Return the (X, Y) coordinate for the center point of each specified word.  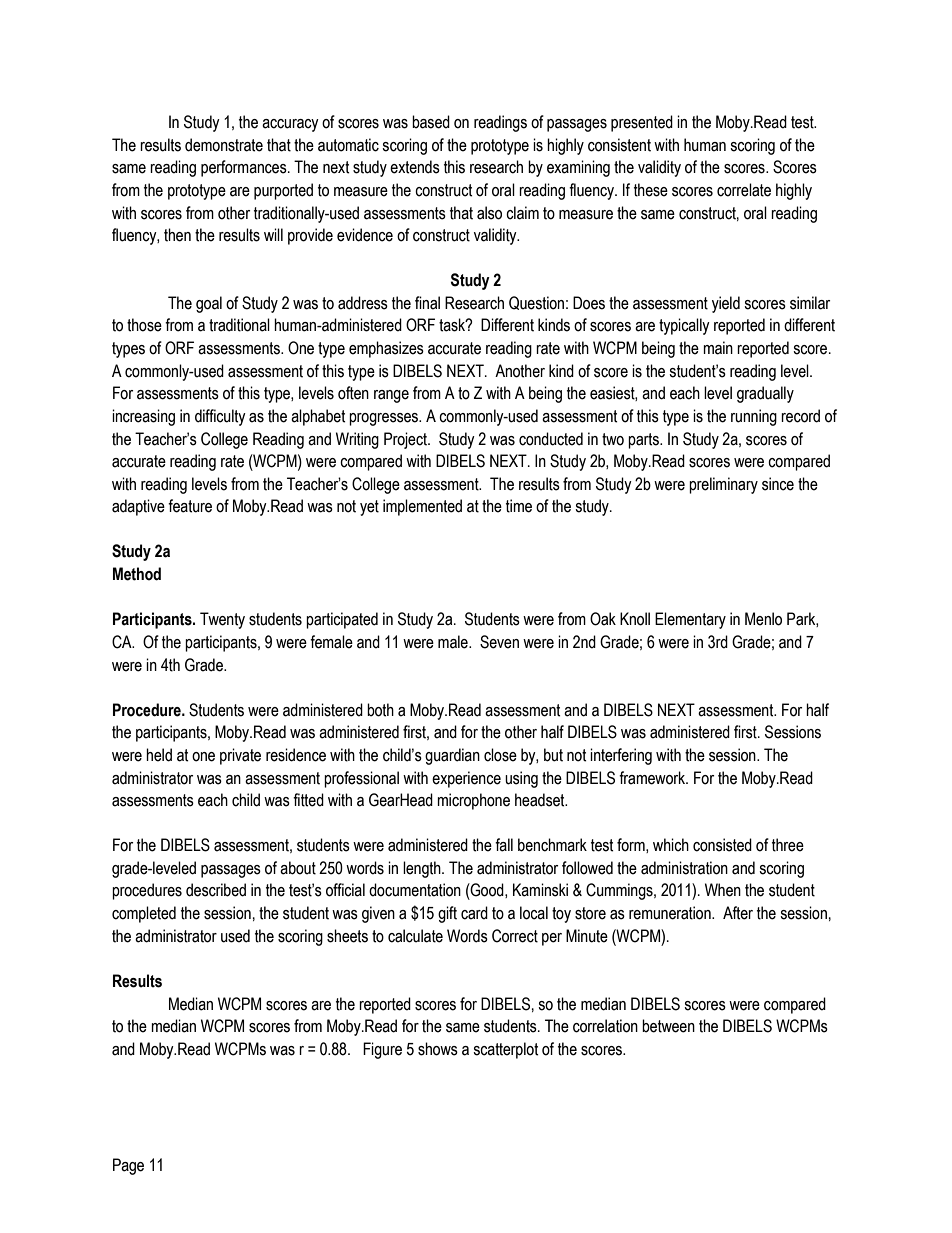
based (431, 122)
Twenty (222, 620)
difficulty (220, 417)
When (723, 890)
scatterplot (506, 1050)
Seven (499, 642)
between (668, 1026)
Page (128, 1166)
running (754, 417)
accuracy (290, 125)
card (474, 913)
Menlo (763, 619)
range (391, 396)
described (216, 890)
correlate (744, 190)
